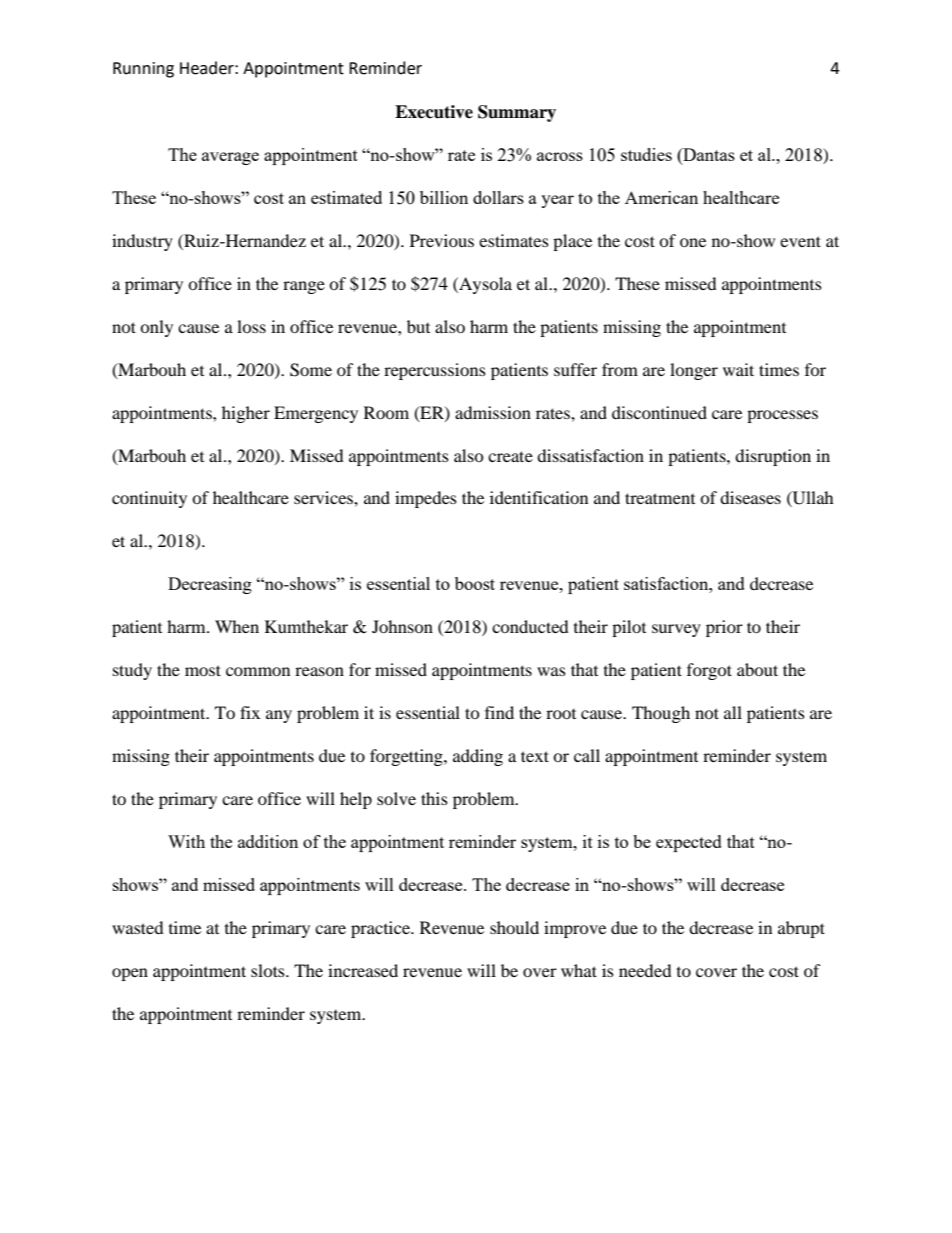 This image has width=952, height=1233. Describe the element at coordinates (434, 112) in the image. I see `Executive` at that location.
